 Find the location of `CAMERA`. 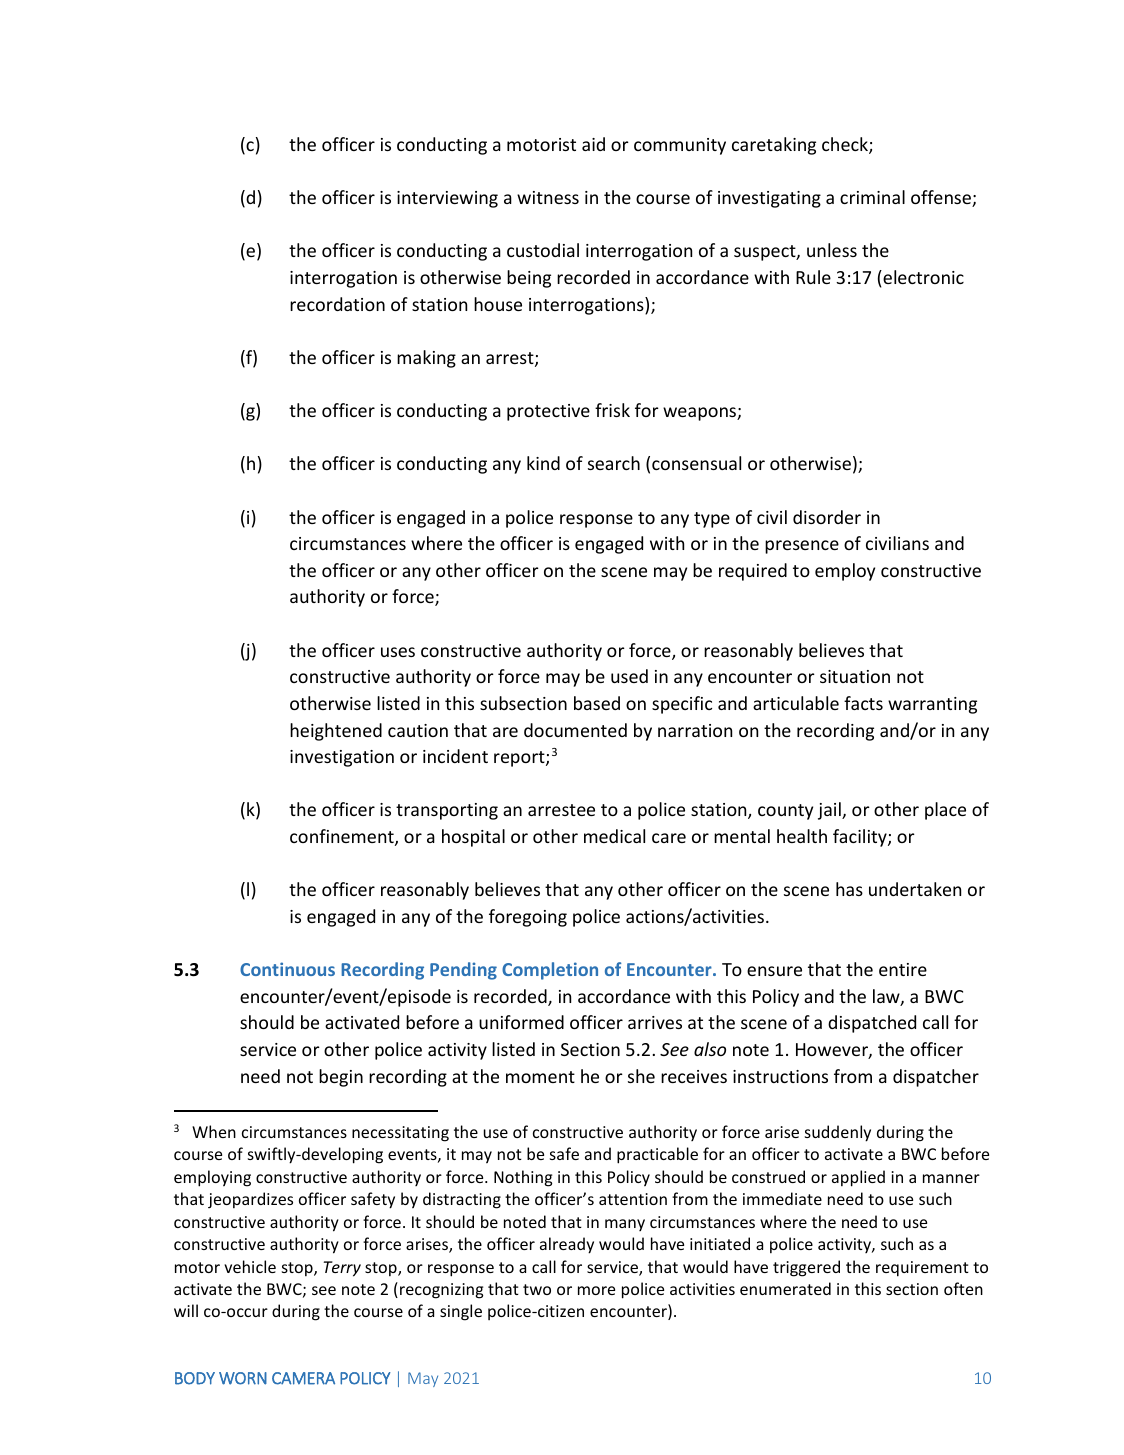

CAMERA is located at coordinates (303, 1378).
